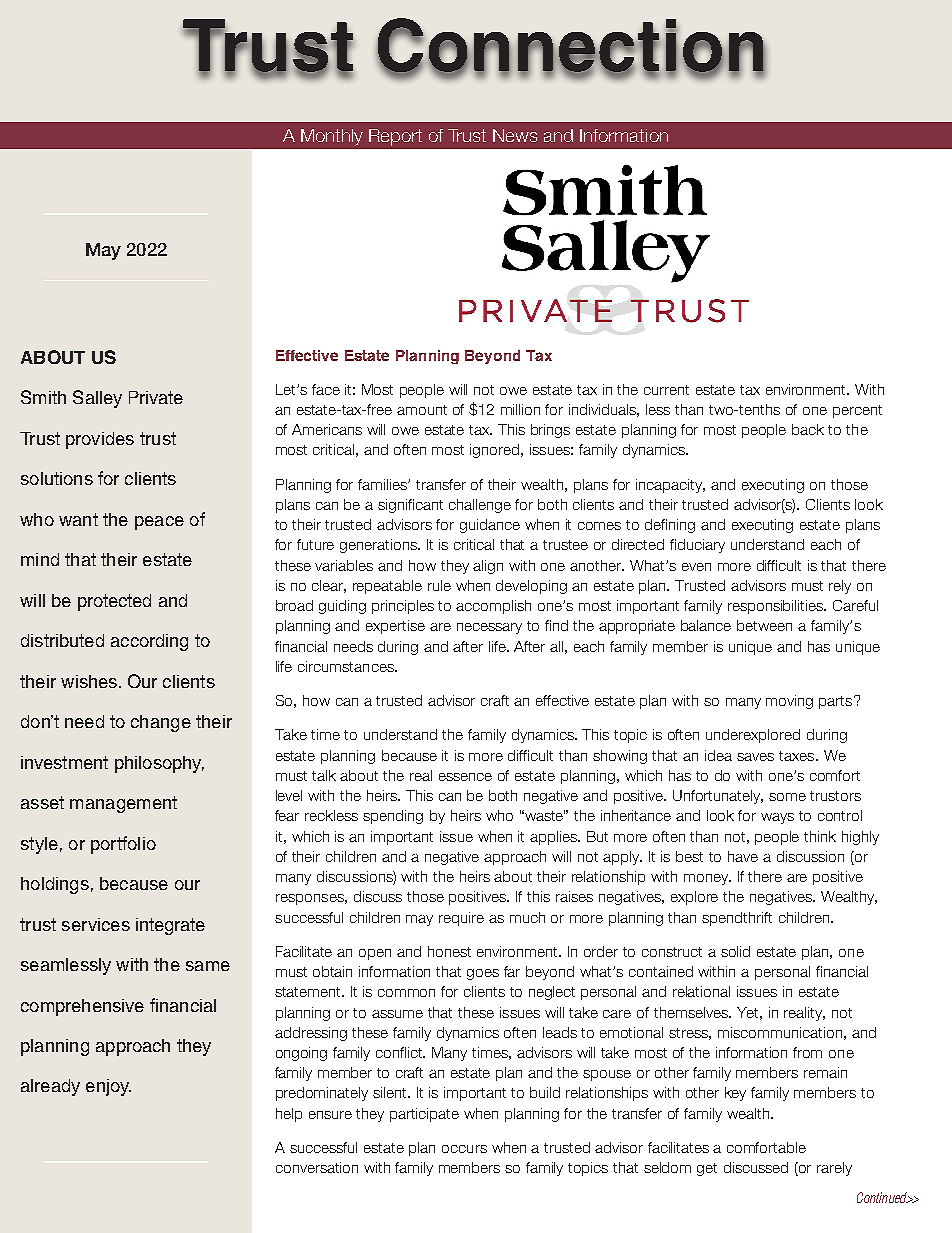  I want to click on amount, so click(422, 410).
